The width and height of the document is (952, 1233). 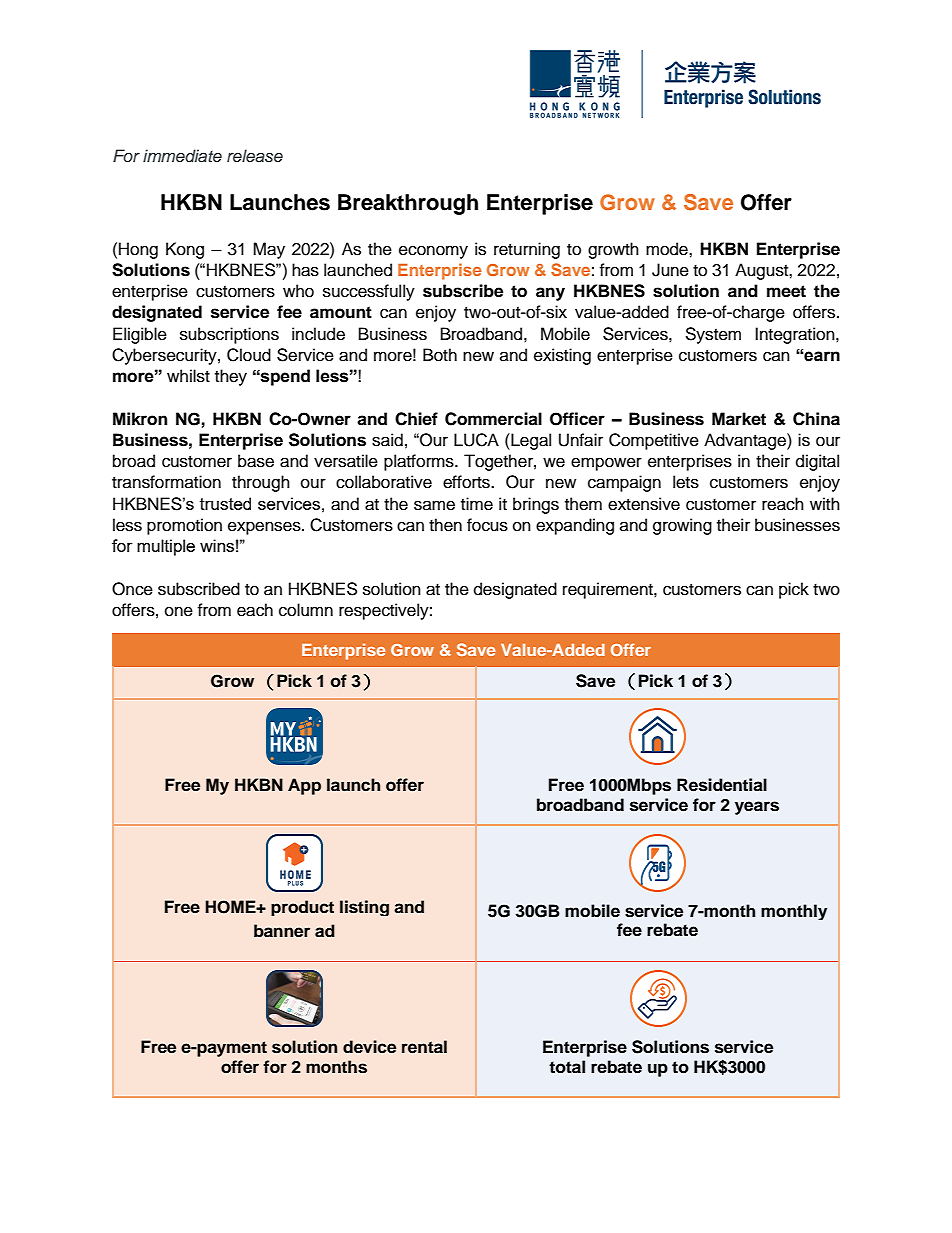 I want to click on device, so click(x=369, y=1047).
